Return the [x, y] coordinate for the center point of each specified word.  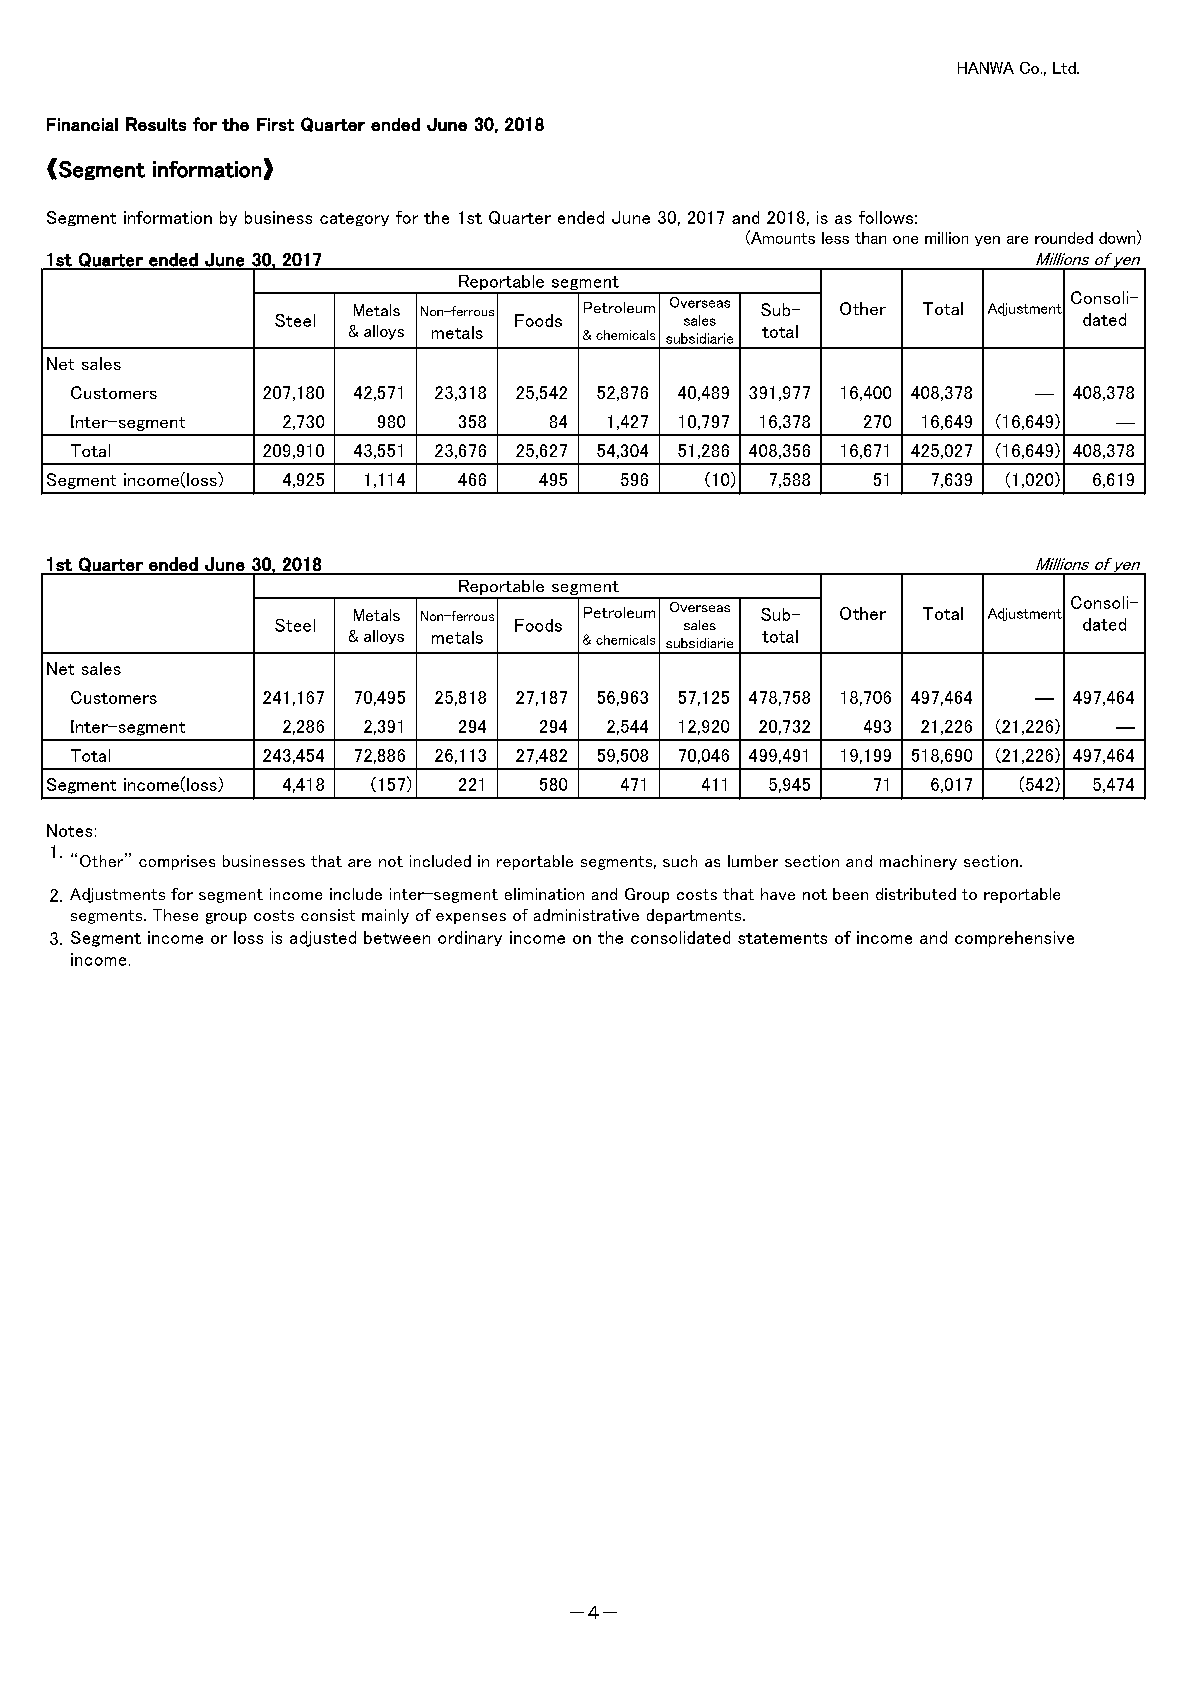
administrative [586, 915]
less [835, 238]
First [275, 124]
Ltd [1065, 68]
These [175, 915]
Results [156, 124]
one [905, 240]
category [354, 219]
